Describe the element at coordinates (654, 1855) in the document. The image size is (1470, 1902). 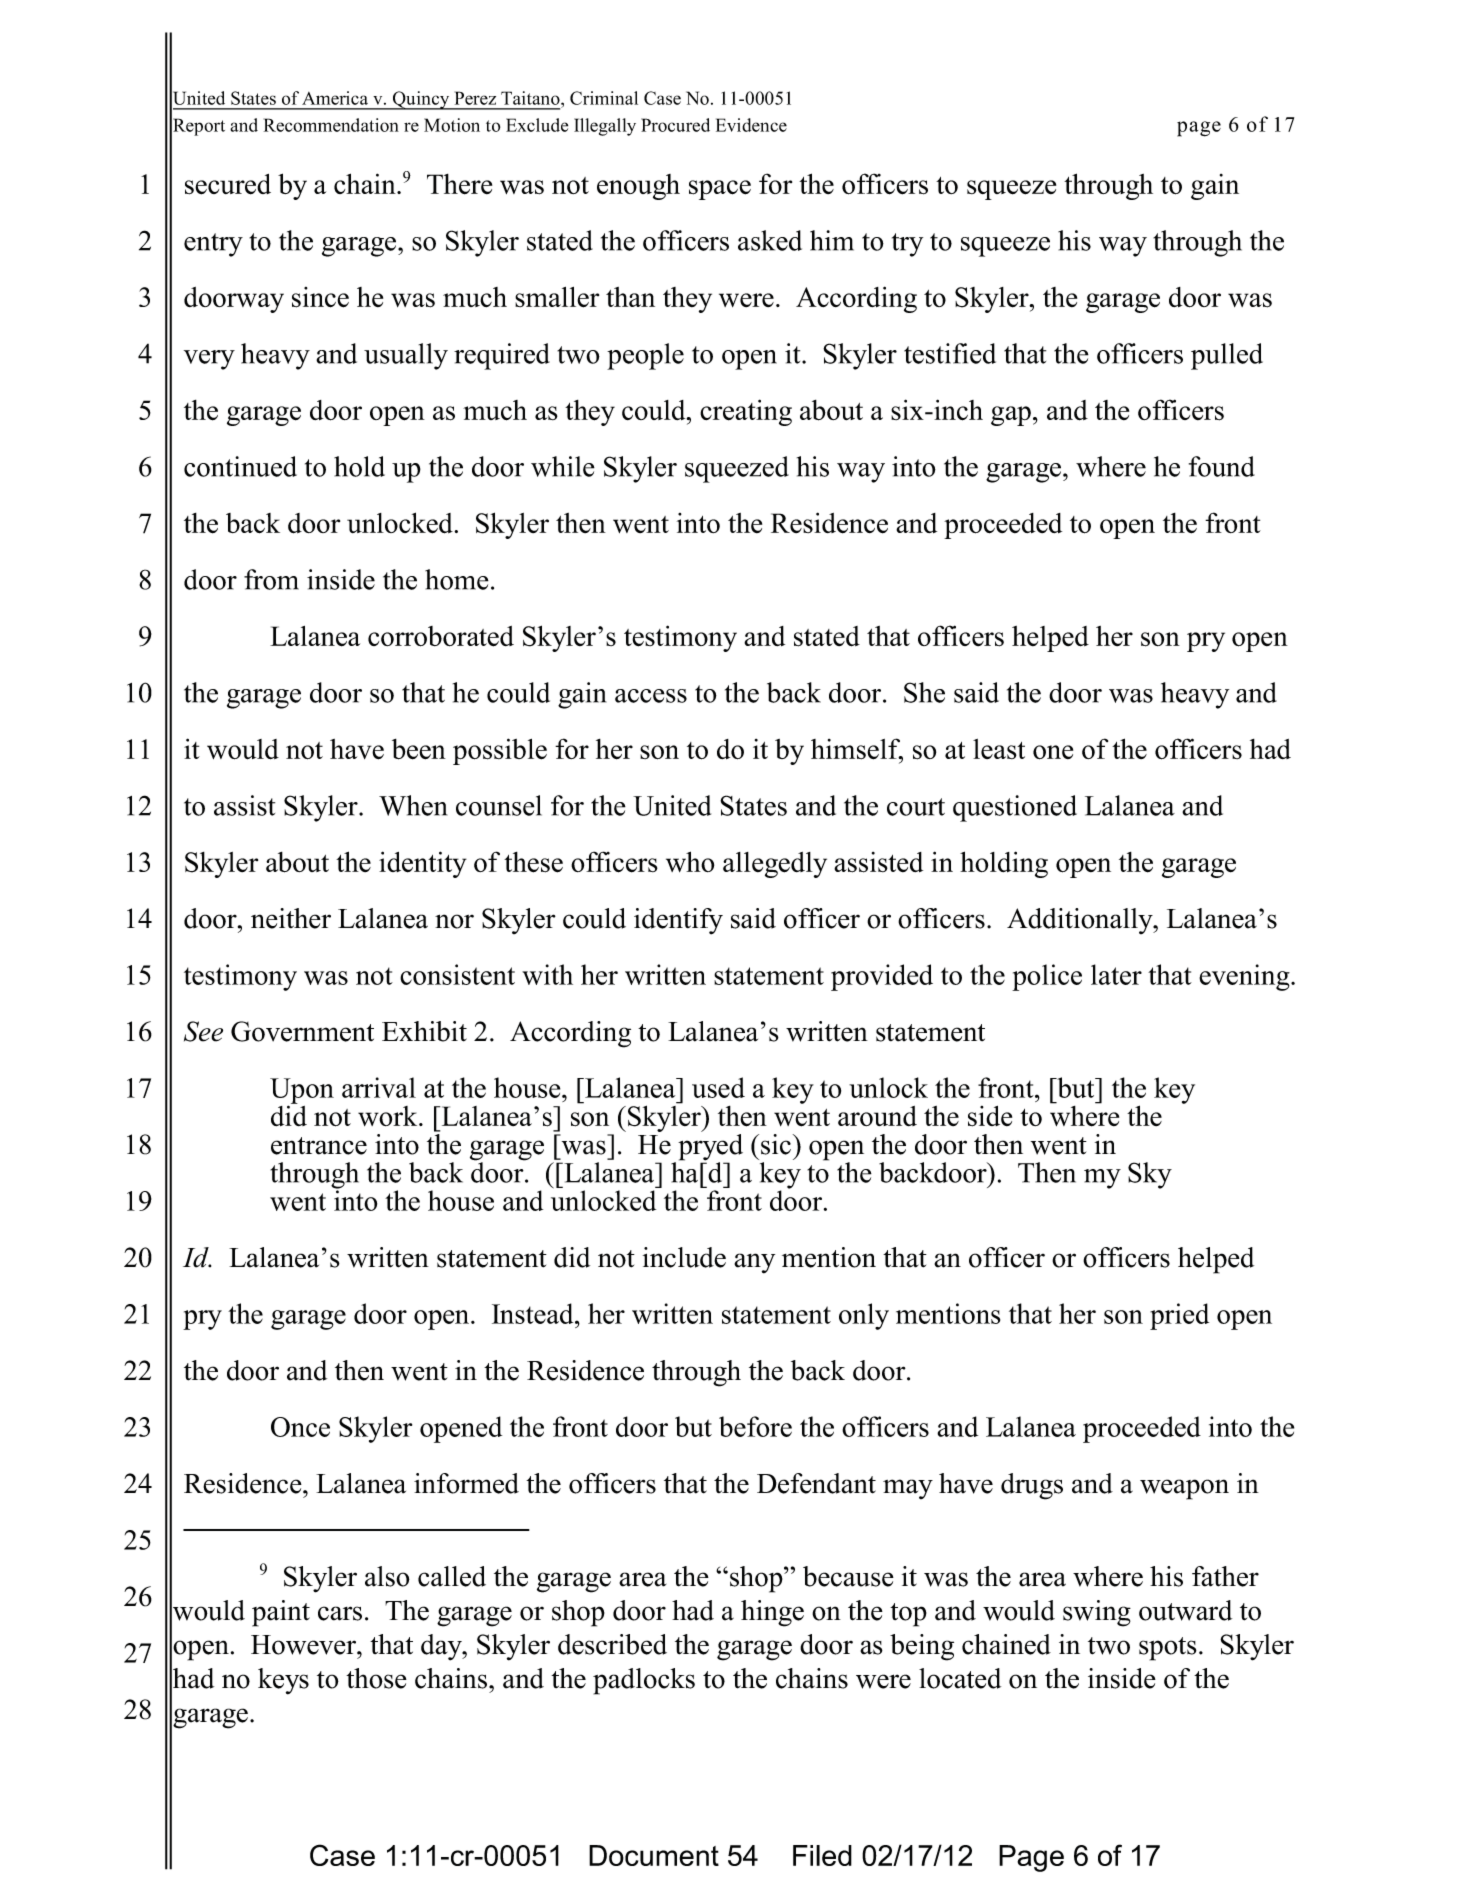
I see `Document` at that location.
